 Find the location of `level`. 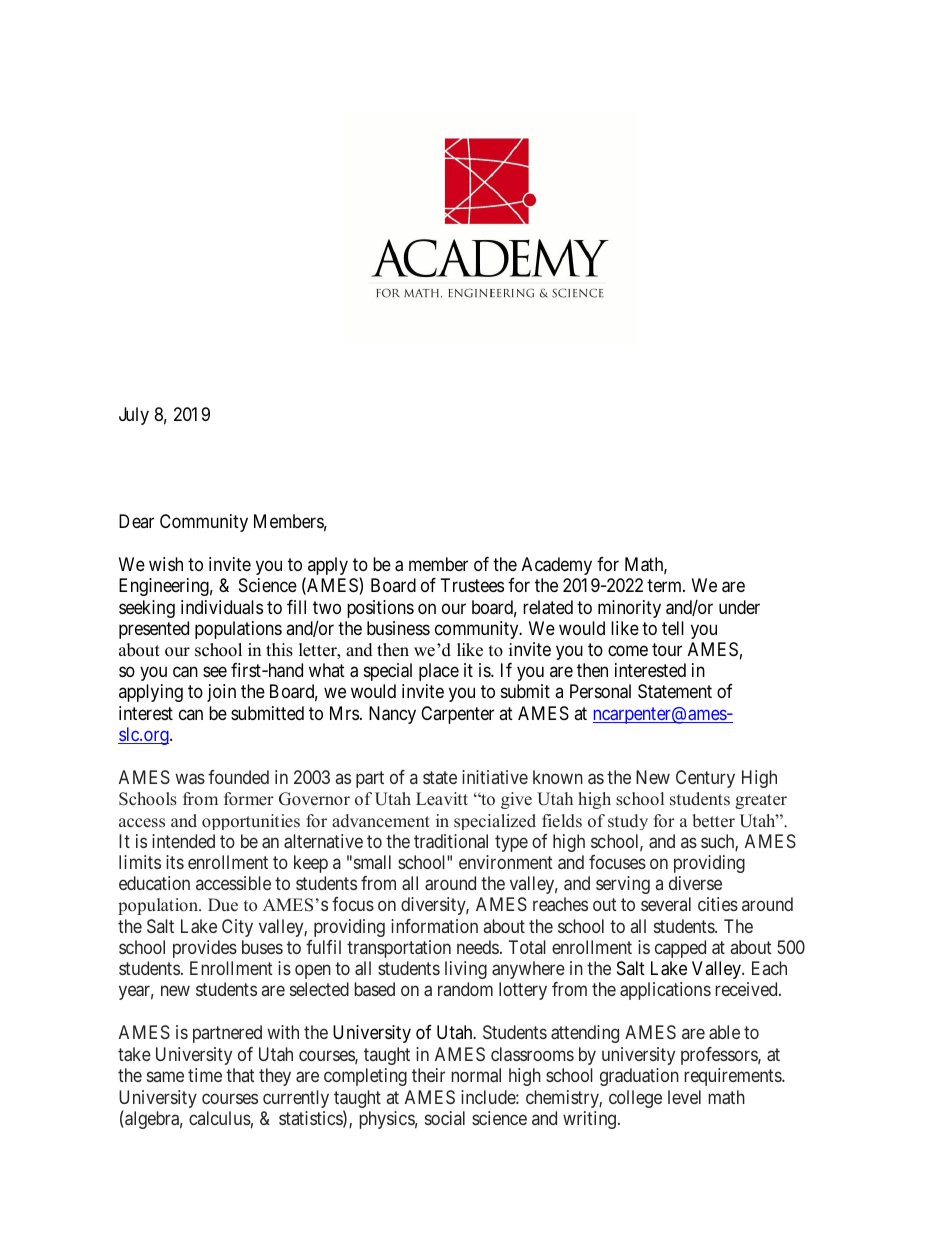

level is located at coordinates (684, 1097).
